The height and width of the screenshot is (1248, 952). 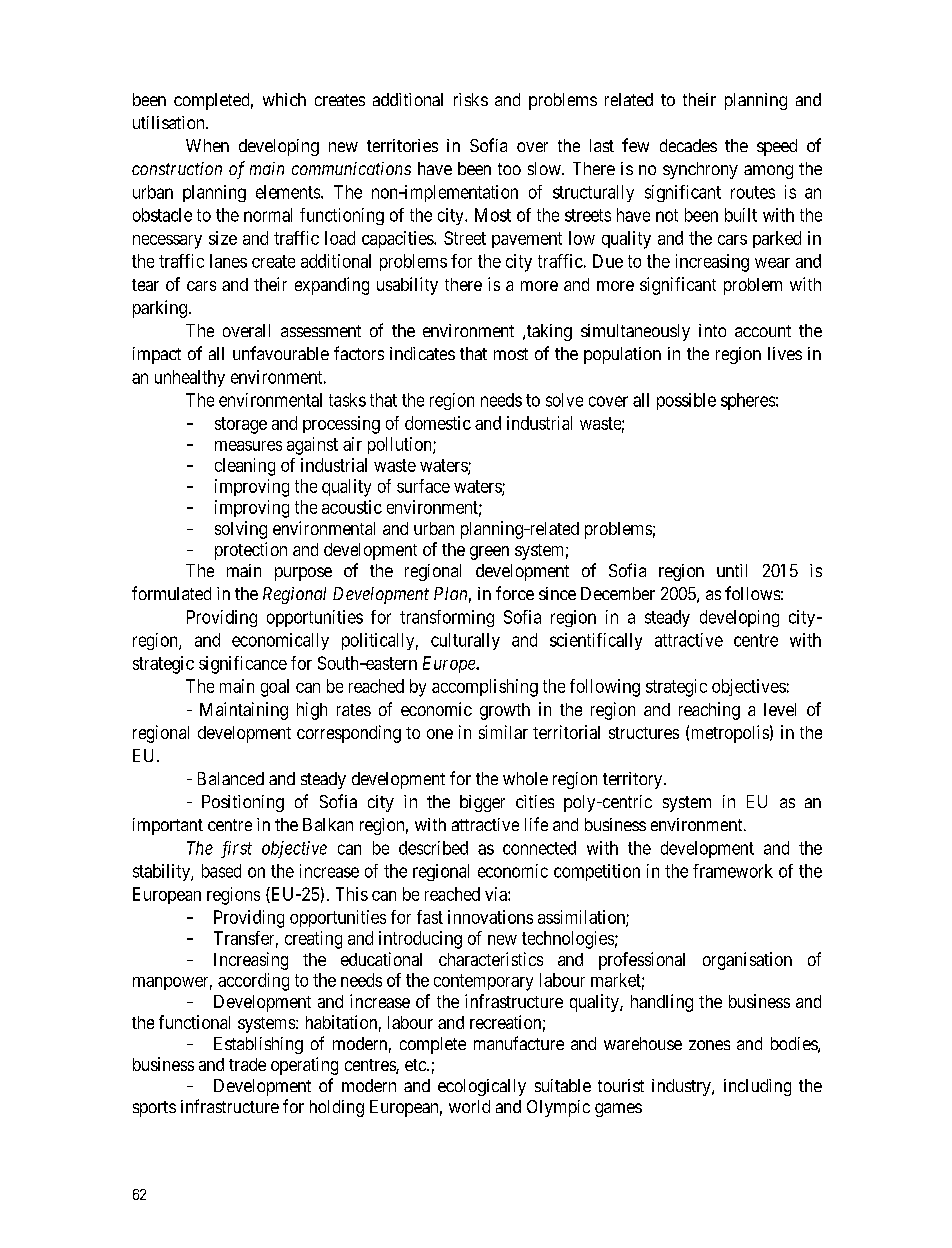 What do you see at coordinates (482, 1087) in the screenshot?
I see `ecologically` at bounding box center [482, 1087].
